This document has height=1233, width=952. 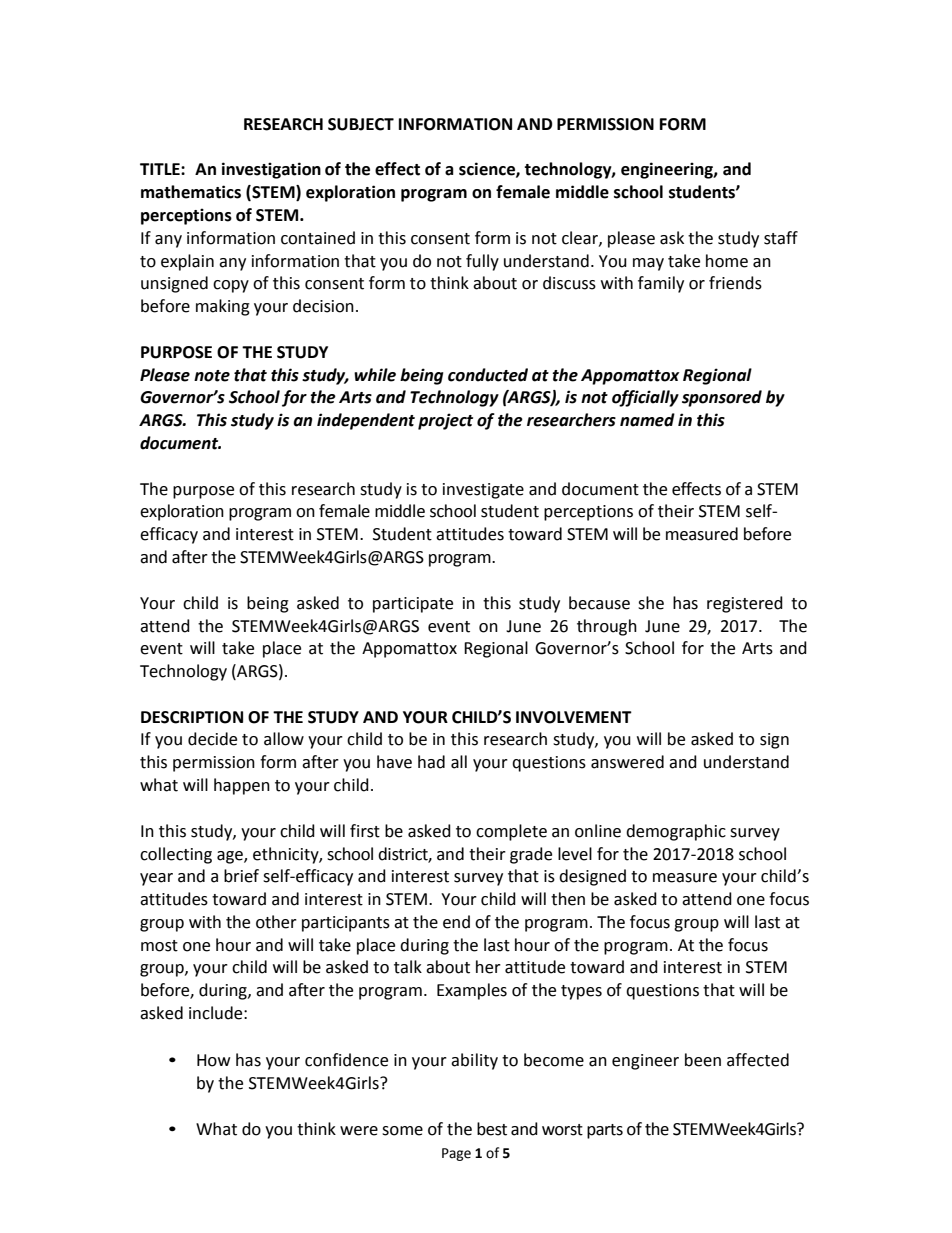 What do you see at coordinates (781, 238) in the document?
I see `staff` at bounding box center [781, 238].
